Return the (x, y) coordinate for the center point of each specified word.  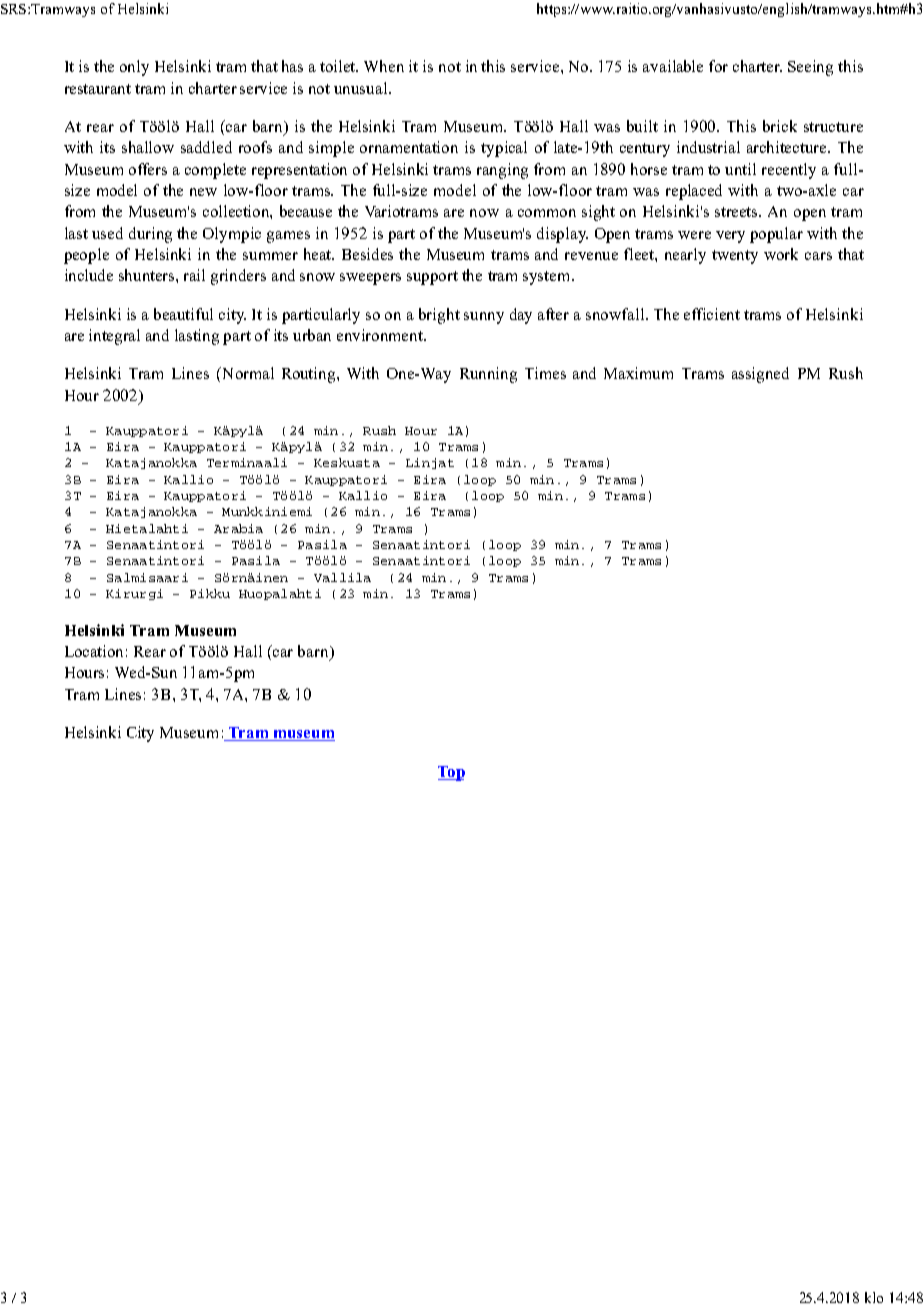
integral (114, 337)
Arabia (238, 528)
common (547, 213)
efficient (712, 314)
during (150, 235)
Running (488, 375)
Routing (310, 375)
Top (451, 773)
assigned (760, 375)
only (134, 68)
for (718, 66)
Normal (247, 373)
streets (738, 212)
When (384, 66)
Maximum (638, 373)
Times (545, 373)
